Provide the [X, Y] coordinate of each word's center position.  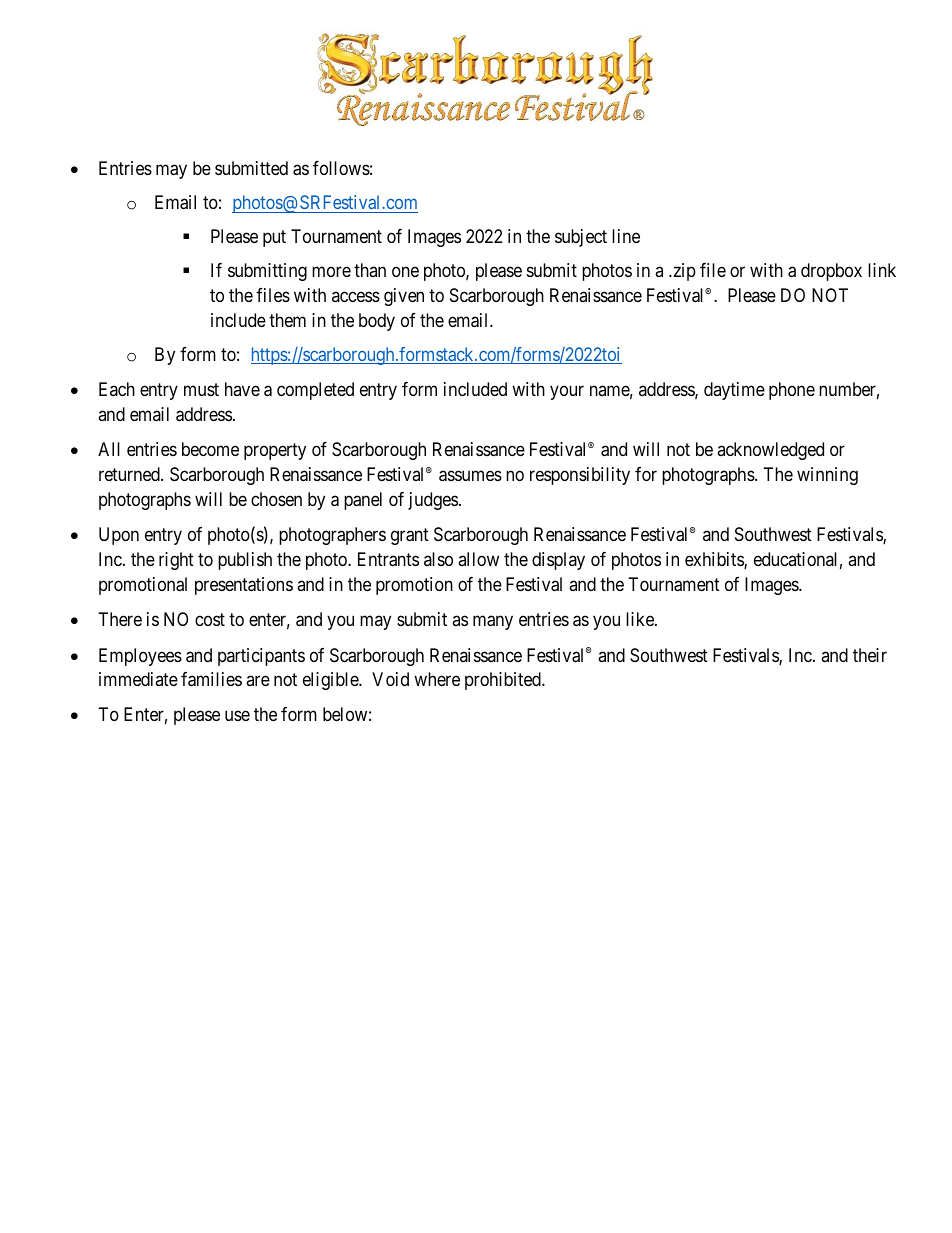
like [641, 619]
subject [581, 238]
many [493, 622]
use [237, 716]
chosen [276, 499]
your [567, 393]
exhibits [715, 560]
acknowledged [770, 451]
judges [433, 501]
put [274, 239]
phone [792, 391]
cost [210, 619]
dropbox [831, 272]
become [210, 449]
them [287, 320]
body [377, 322]
